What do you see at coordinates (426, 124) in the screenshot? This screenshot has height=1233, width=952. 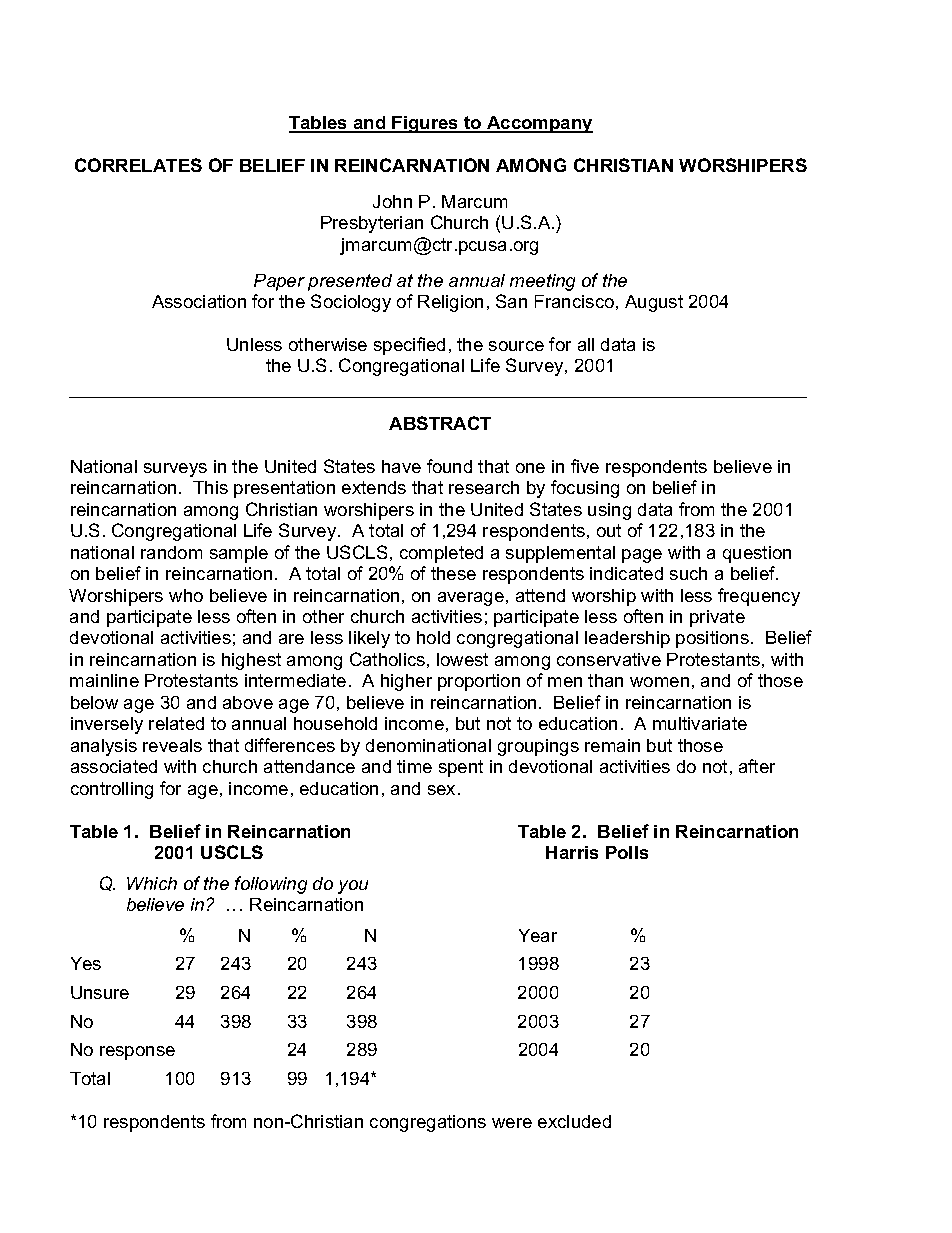 I see `Figures` at bounding box center [426, 124].
